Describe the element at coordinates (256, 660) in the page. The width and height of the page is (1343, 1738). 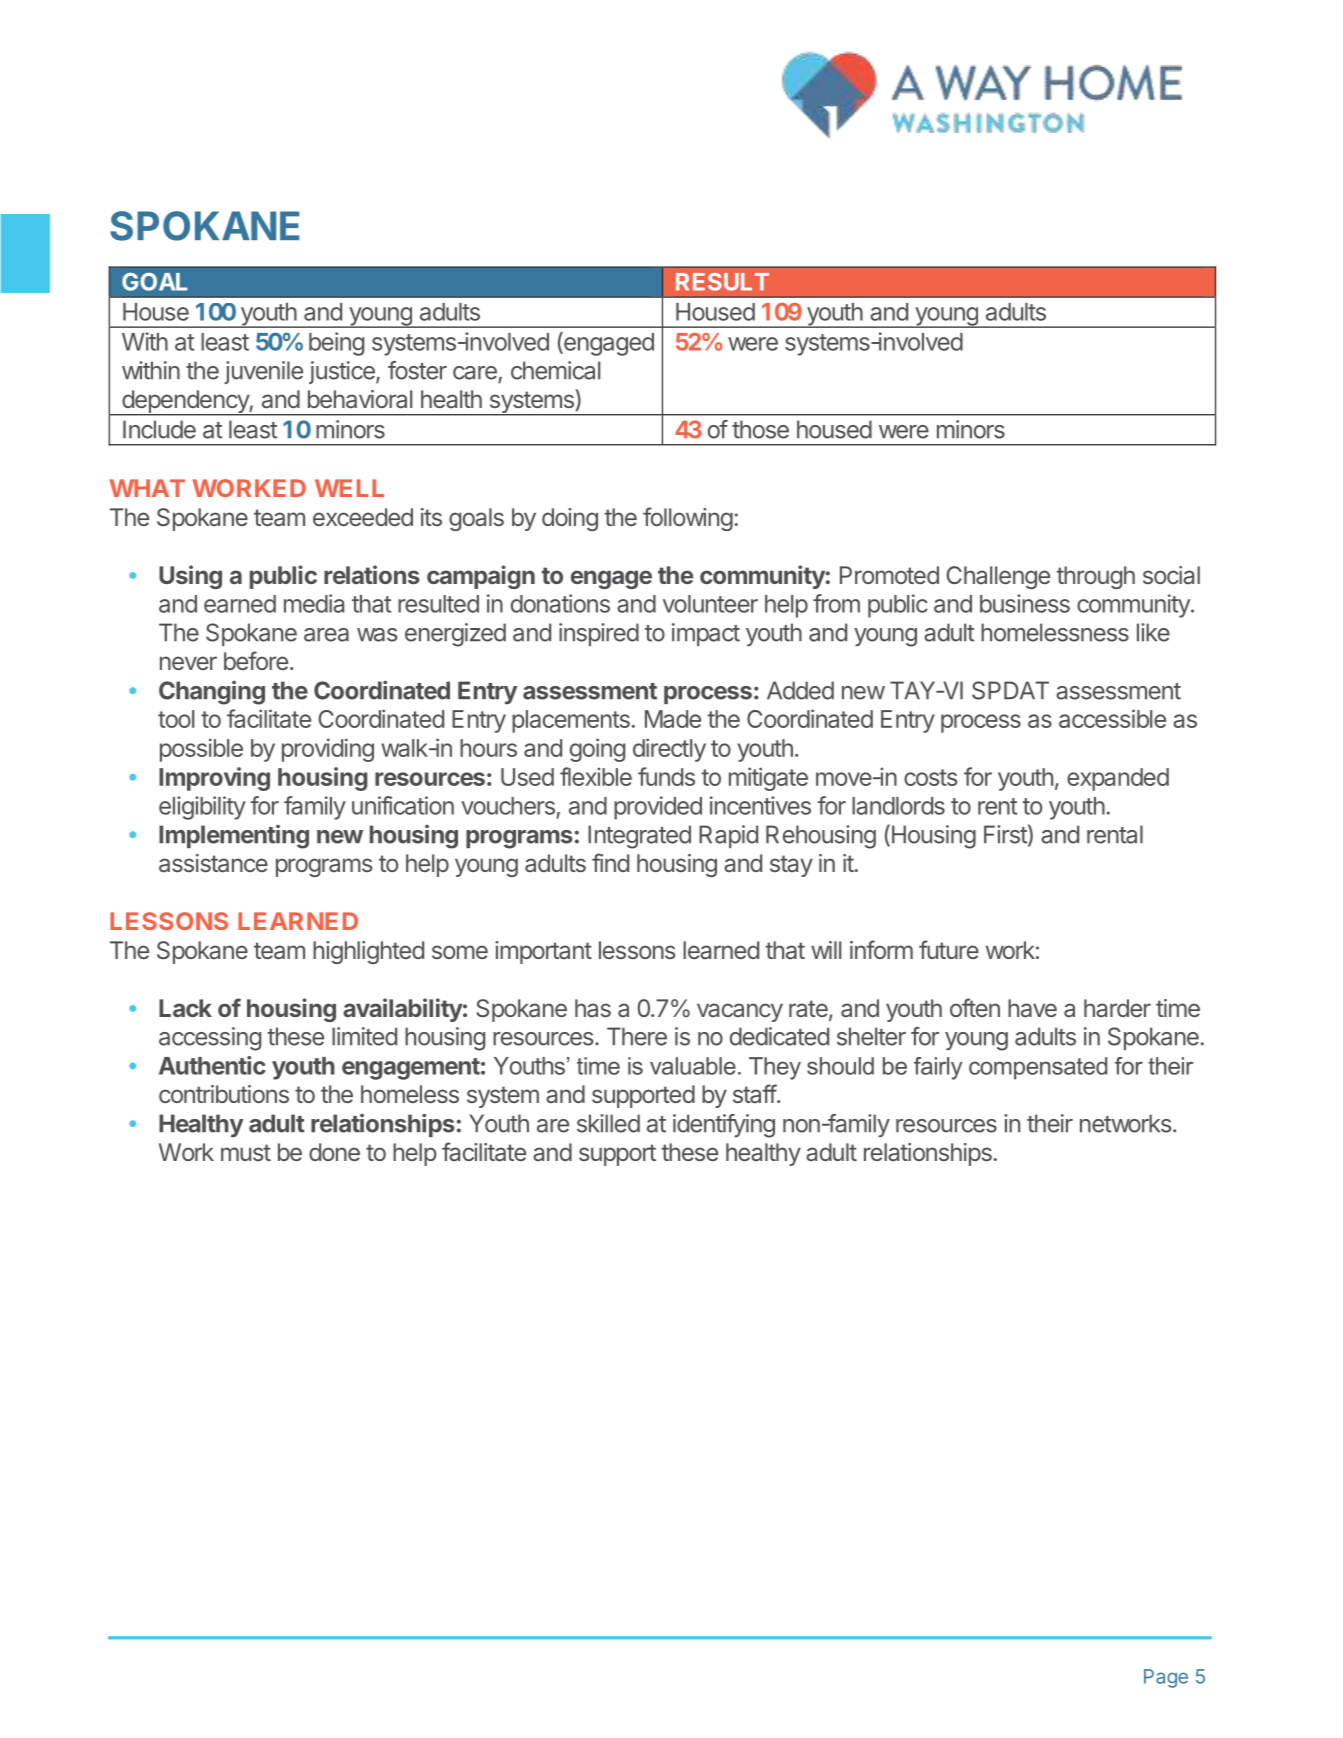
I see `before` at that location.
